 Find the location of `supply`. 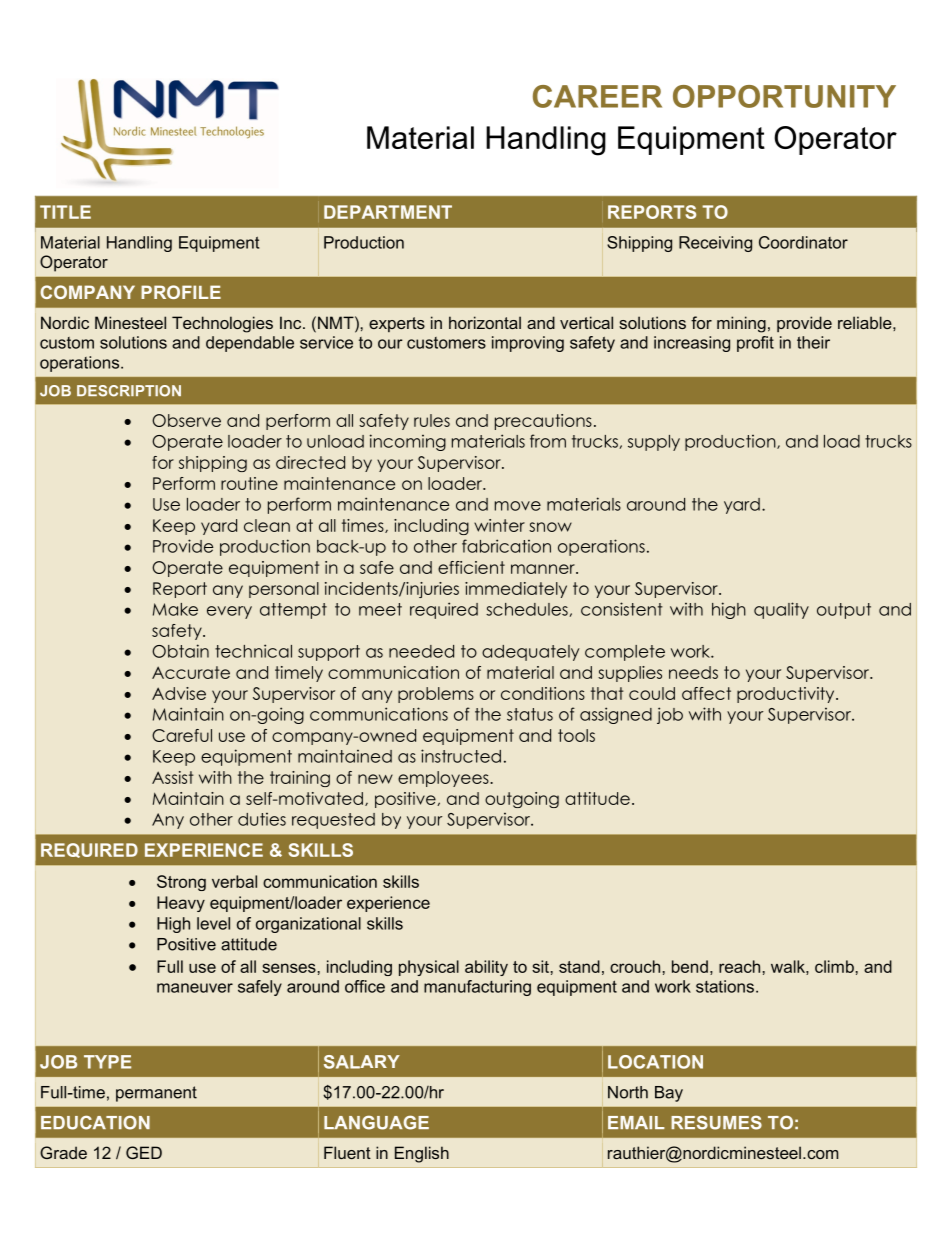

supply is located at coordinates (654, 443).
